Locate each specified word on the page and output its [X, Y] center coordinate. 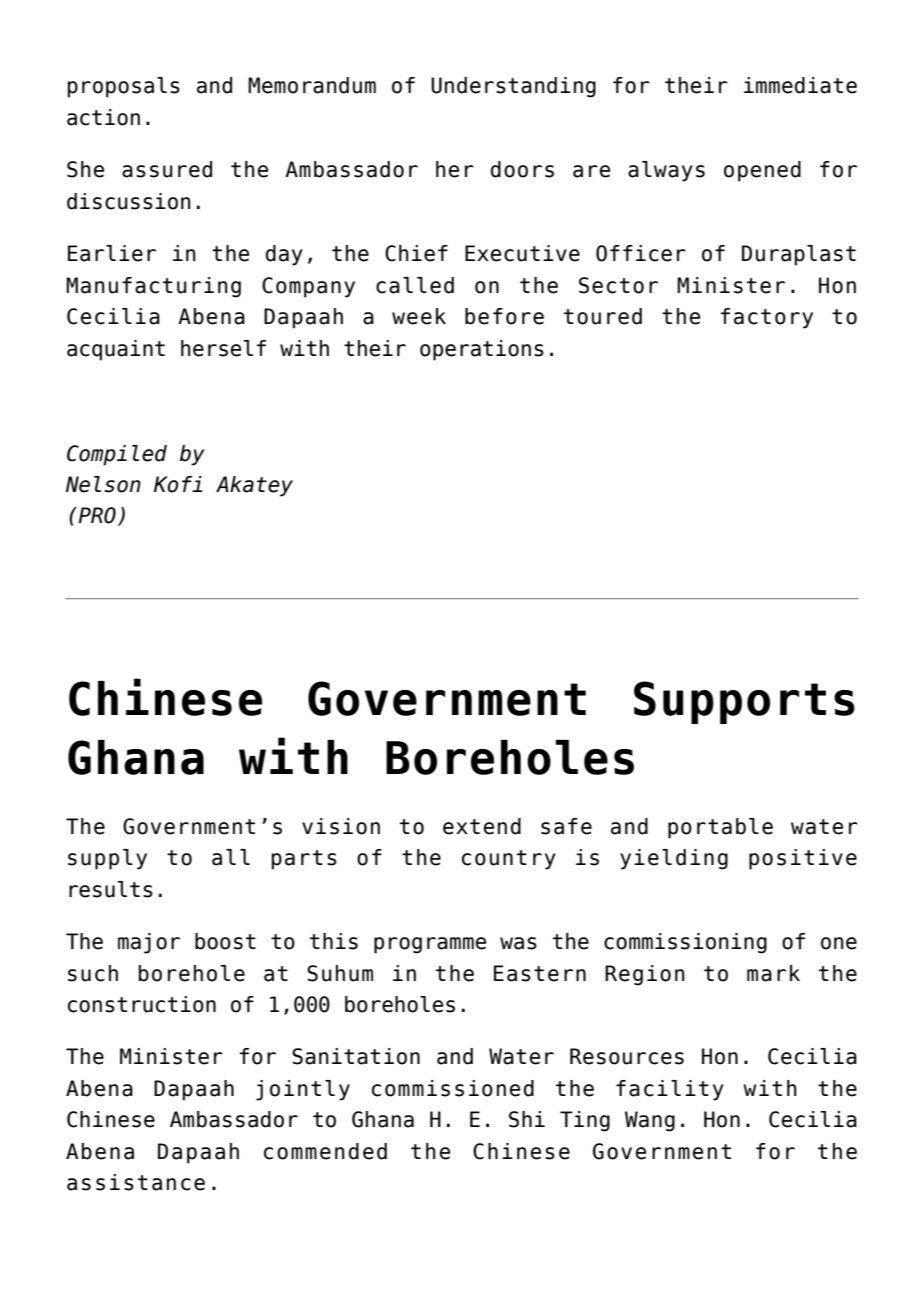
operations [482, 350]
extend [482, 826]
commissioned [453, 1088]
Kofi [178, 484]
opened [762, 171]
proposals [124, 87]
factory [767, 318]
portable [720, 828]
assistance [136, 1182]
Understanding [513, 87]
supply [107, 859]
